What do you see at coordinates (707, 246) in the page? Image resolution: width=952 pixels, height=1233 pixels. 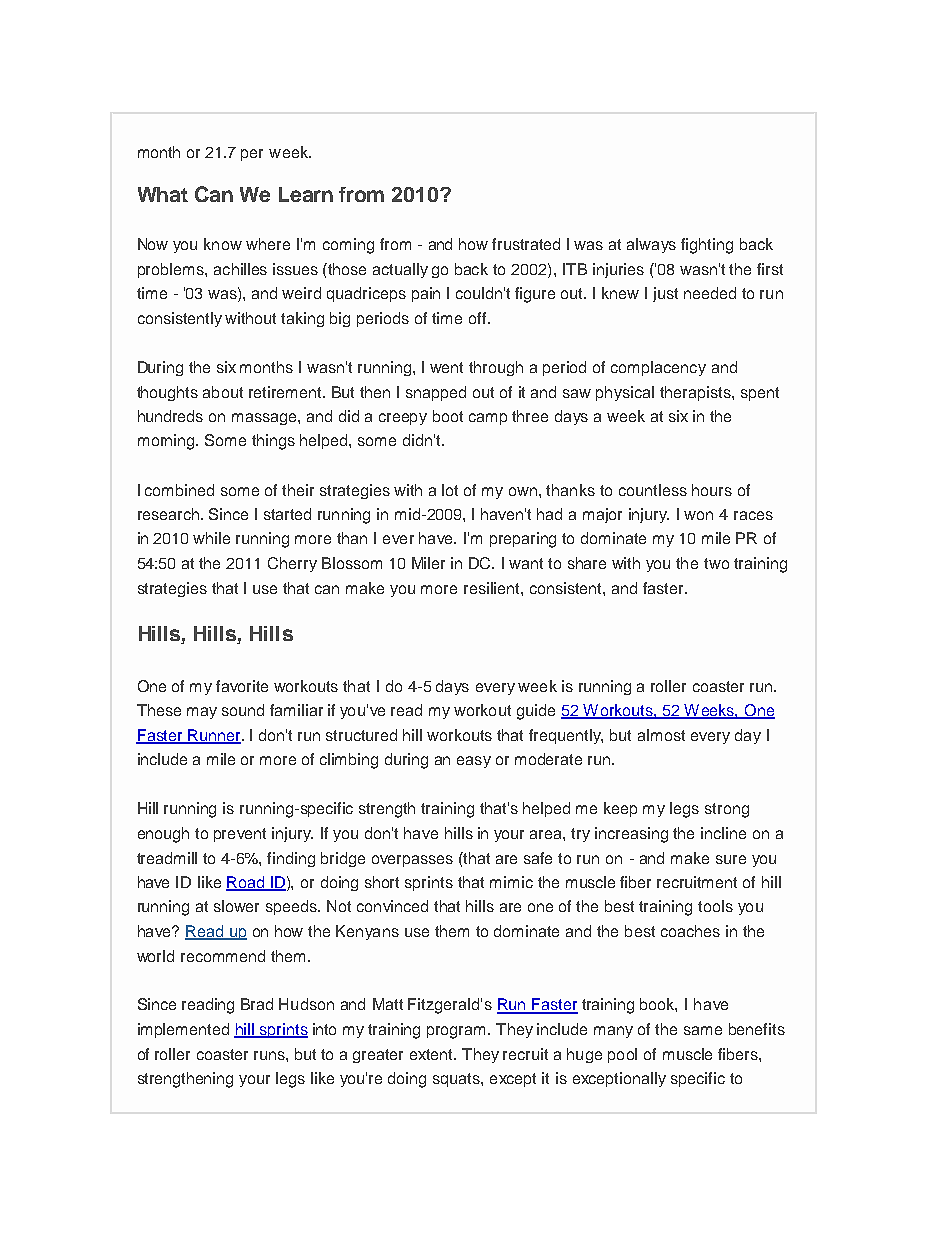 I see `fighting` at bounding box center [707, 246].
